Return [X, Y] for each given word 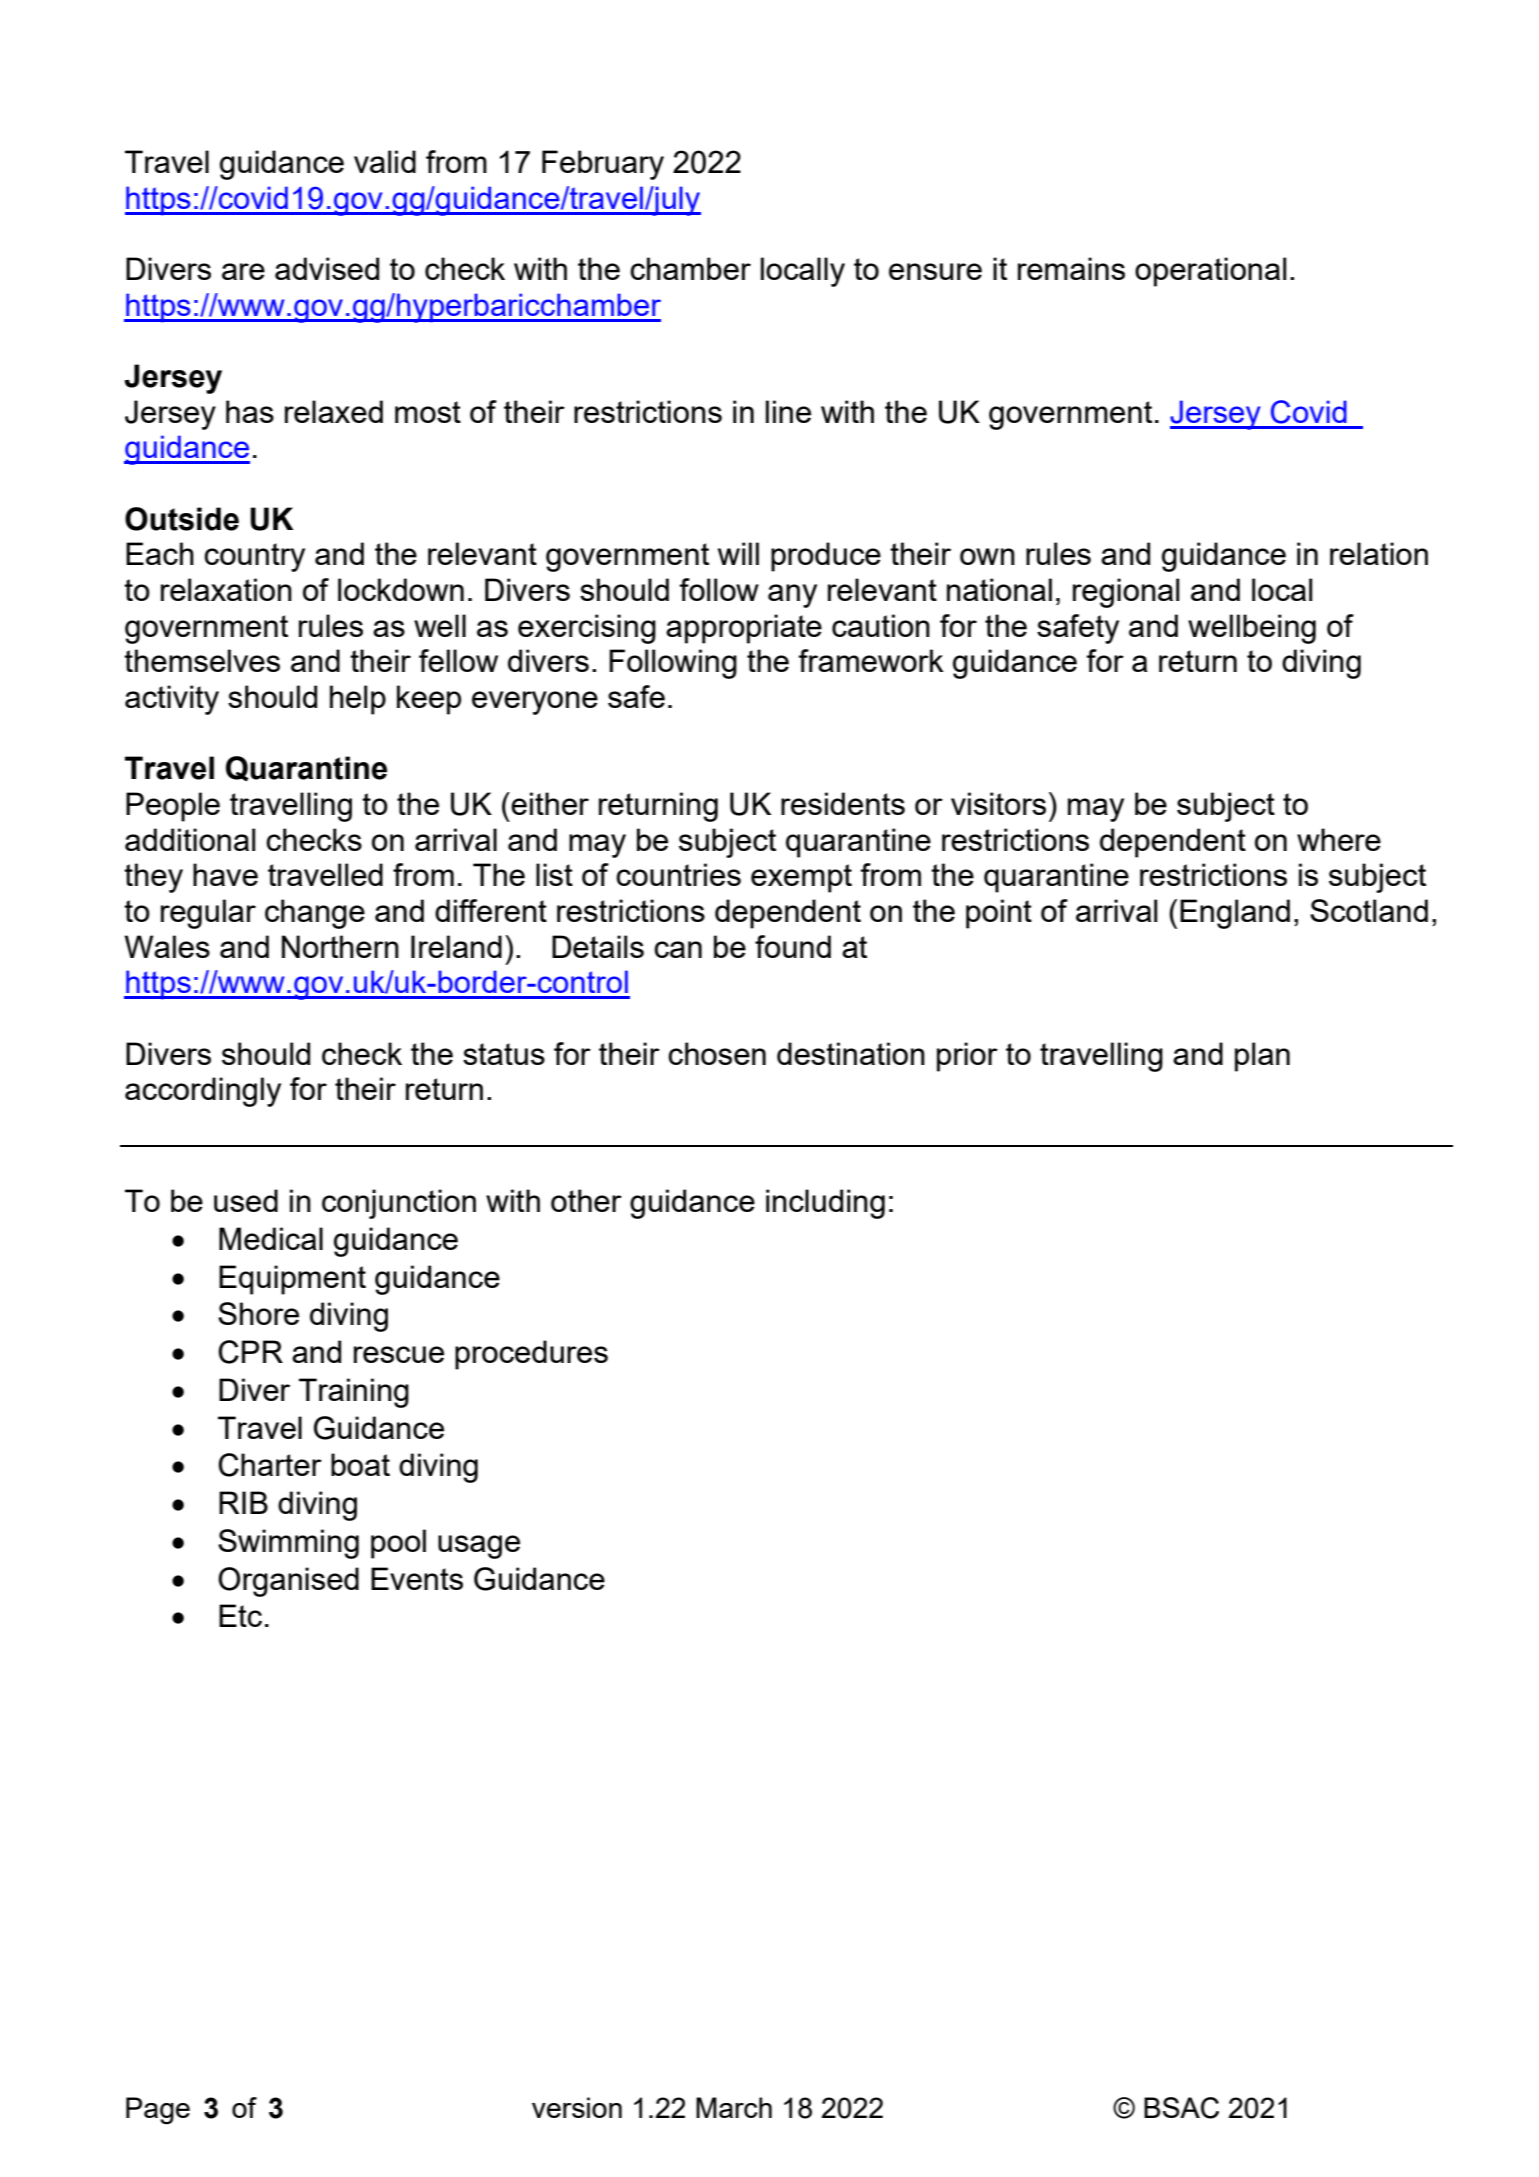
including [825, 1204]
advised [327, 268]
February [603, 165]
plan [1262, 1057]
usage [479, 1547]
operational [1210, 272]
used [246, 1200]
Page [158, 2111]
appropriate [744, 629]
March [734, 2107]
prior [967, 1057]
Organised [288, 1582]
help [358, 700]
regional [1126, 593]
